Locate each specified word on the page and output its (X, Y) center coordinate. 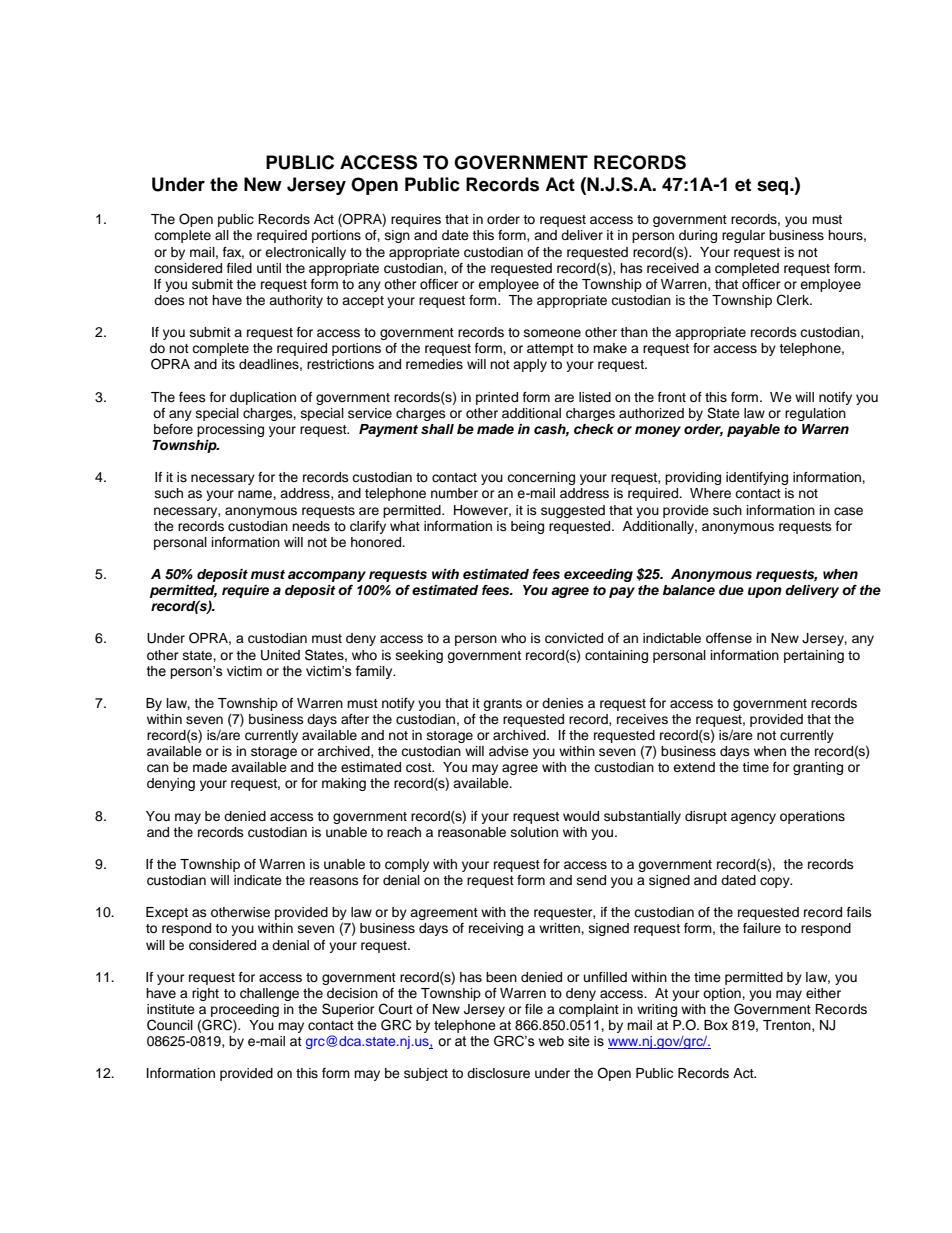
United (280, 655)
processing (230, 430)
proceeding (245, 1012)
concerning (541, 478)
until (269, 268)
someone (552, 333)
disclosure (498, 1073)
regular (743, 236)
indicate (258, 880)
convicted (574, 638)
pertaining (814, 656)
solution (534, 832)
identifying (757, 478)
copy (776, 882)
